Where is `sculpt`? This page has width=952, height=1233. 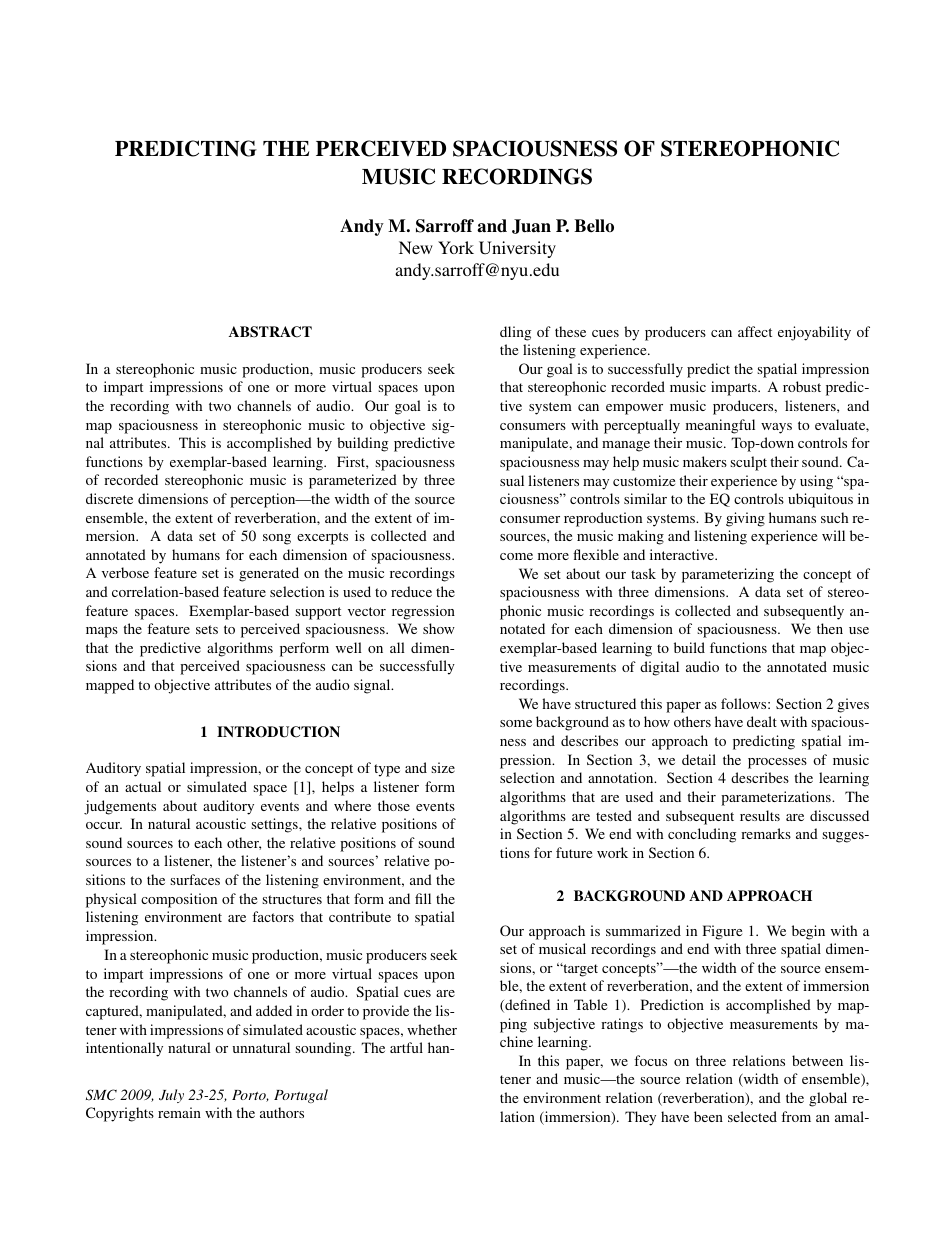
sculpt is located at coordinates (748, 463).
